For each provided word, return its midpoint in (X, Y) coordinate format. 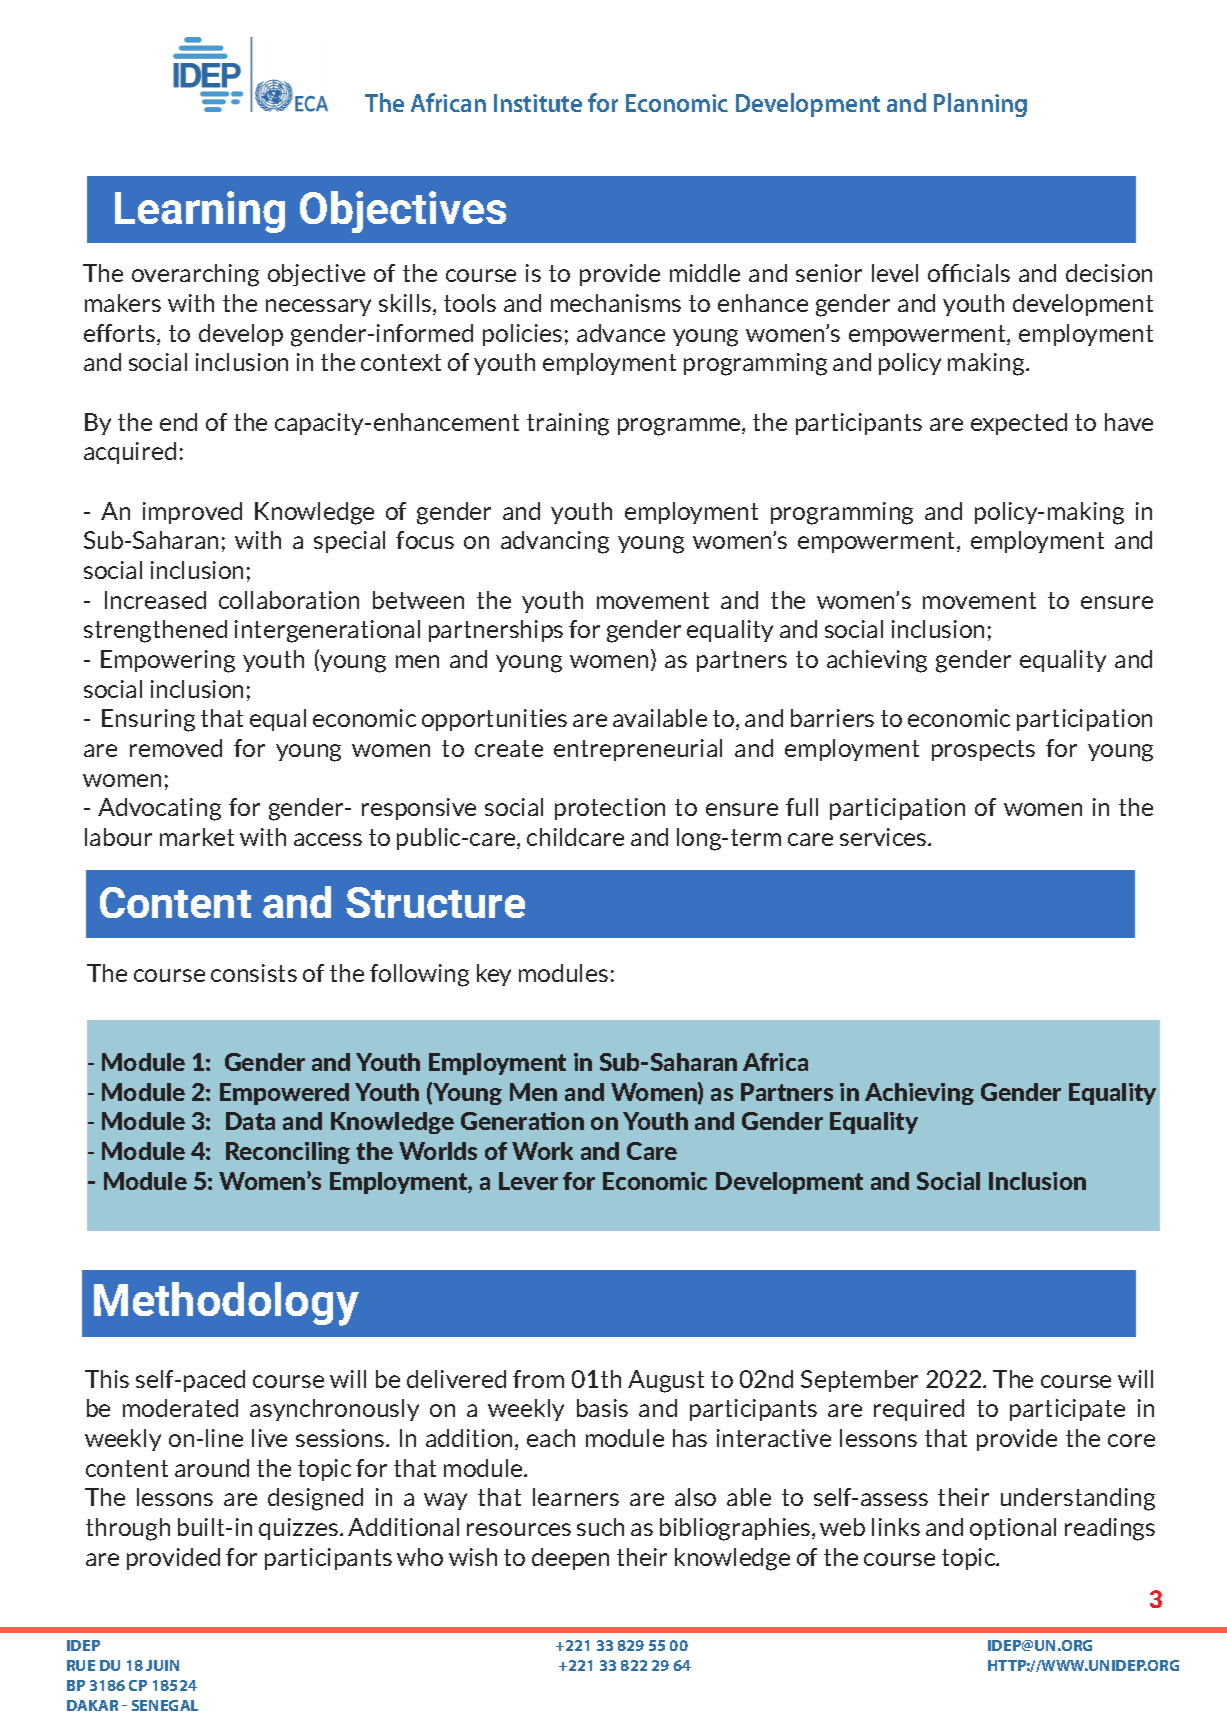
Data (250, 1121)
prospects (983, 750)
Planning (980, 105)
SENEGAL (165, 1705)
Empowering (168, 661)
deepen (570, 1559)
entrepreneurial (638, 750)
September (859, 1381)
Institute (538, 103)
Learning (200, 212)
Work (542, 1151)
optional (1013, 1529)
